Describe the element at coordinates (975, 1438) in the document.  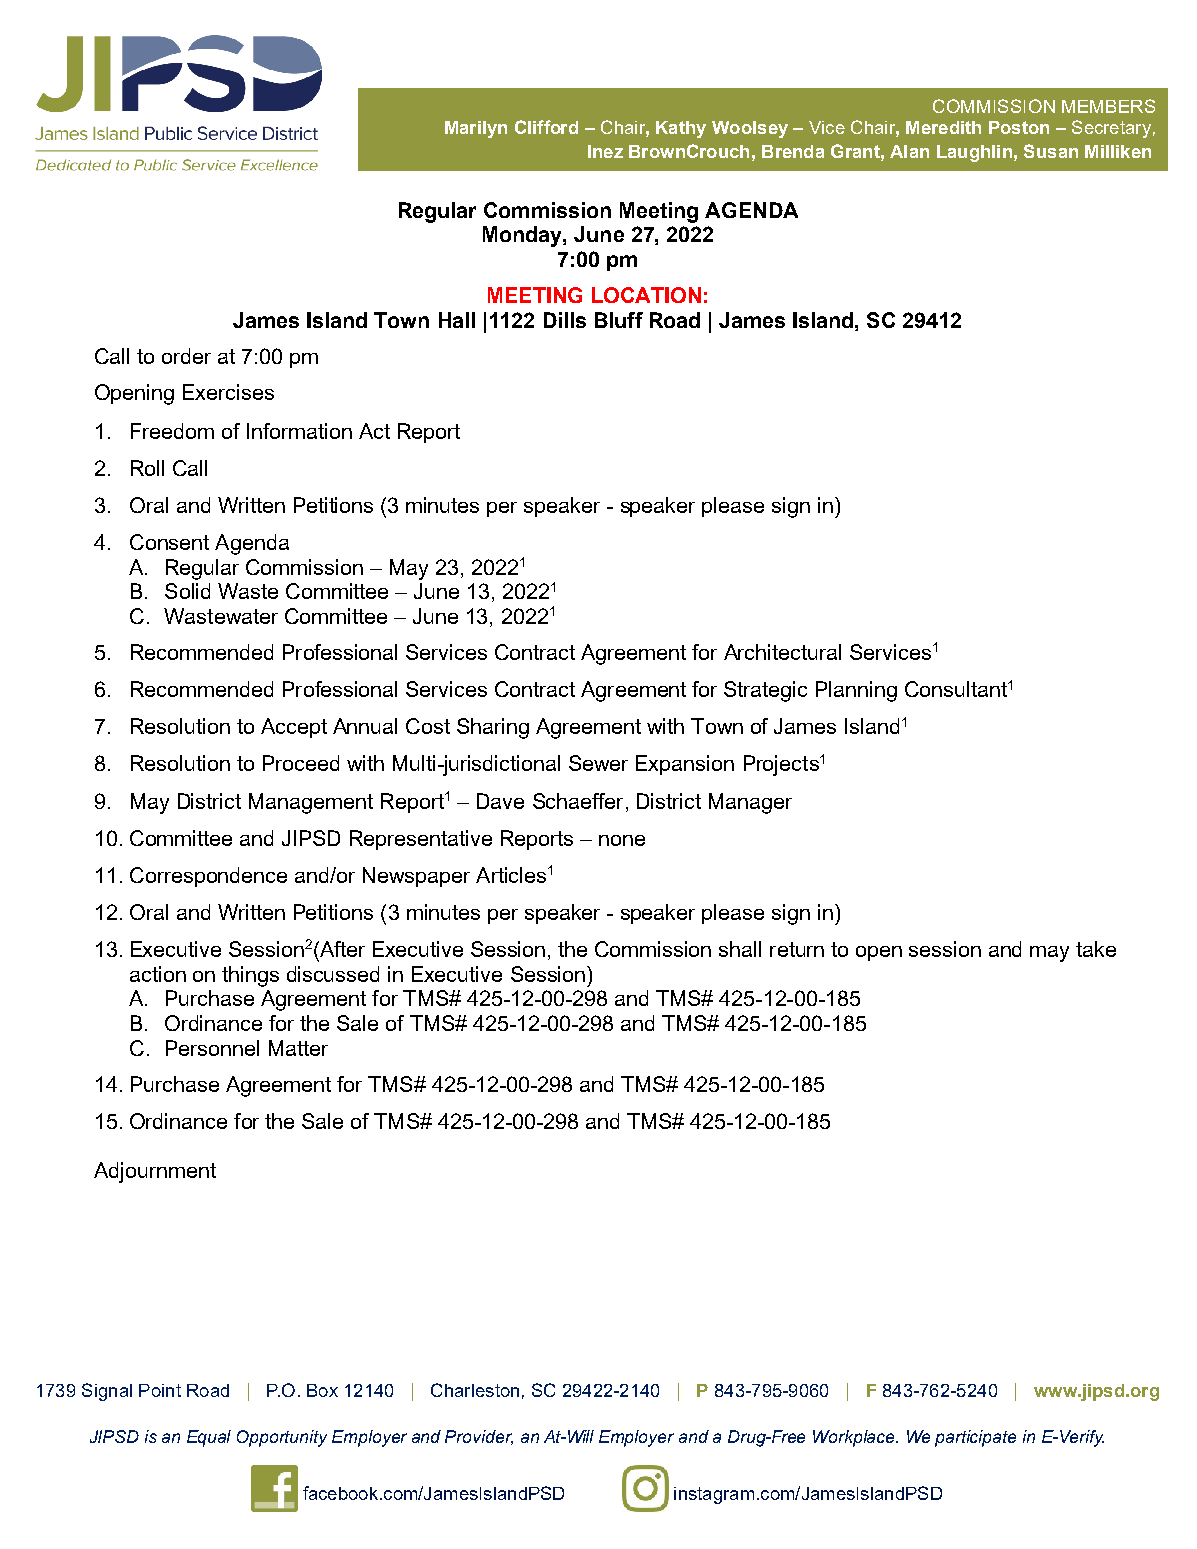
I see `participate` at that location.
